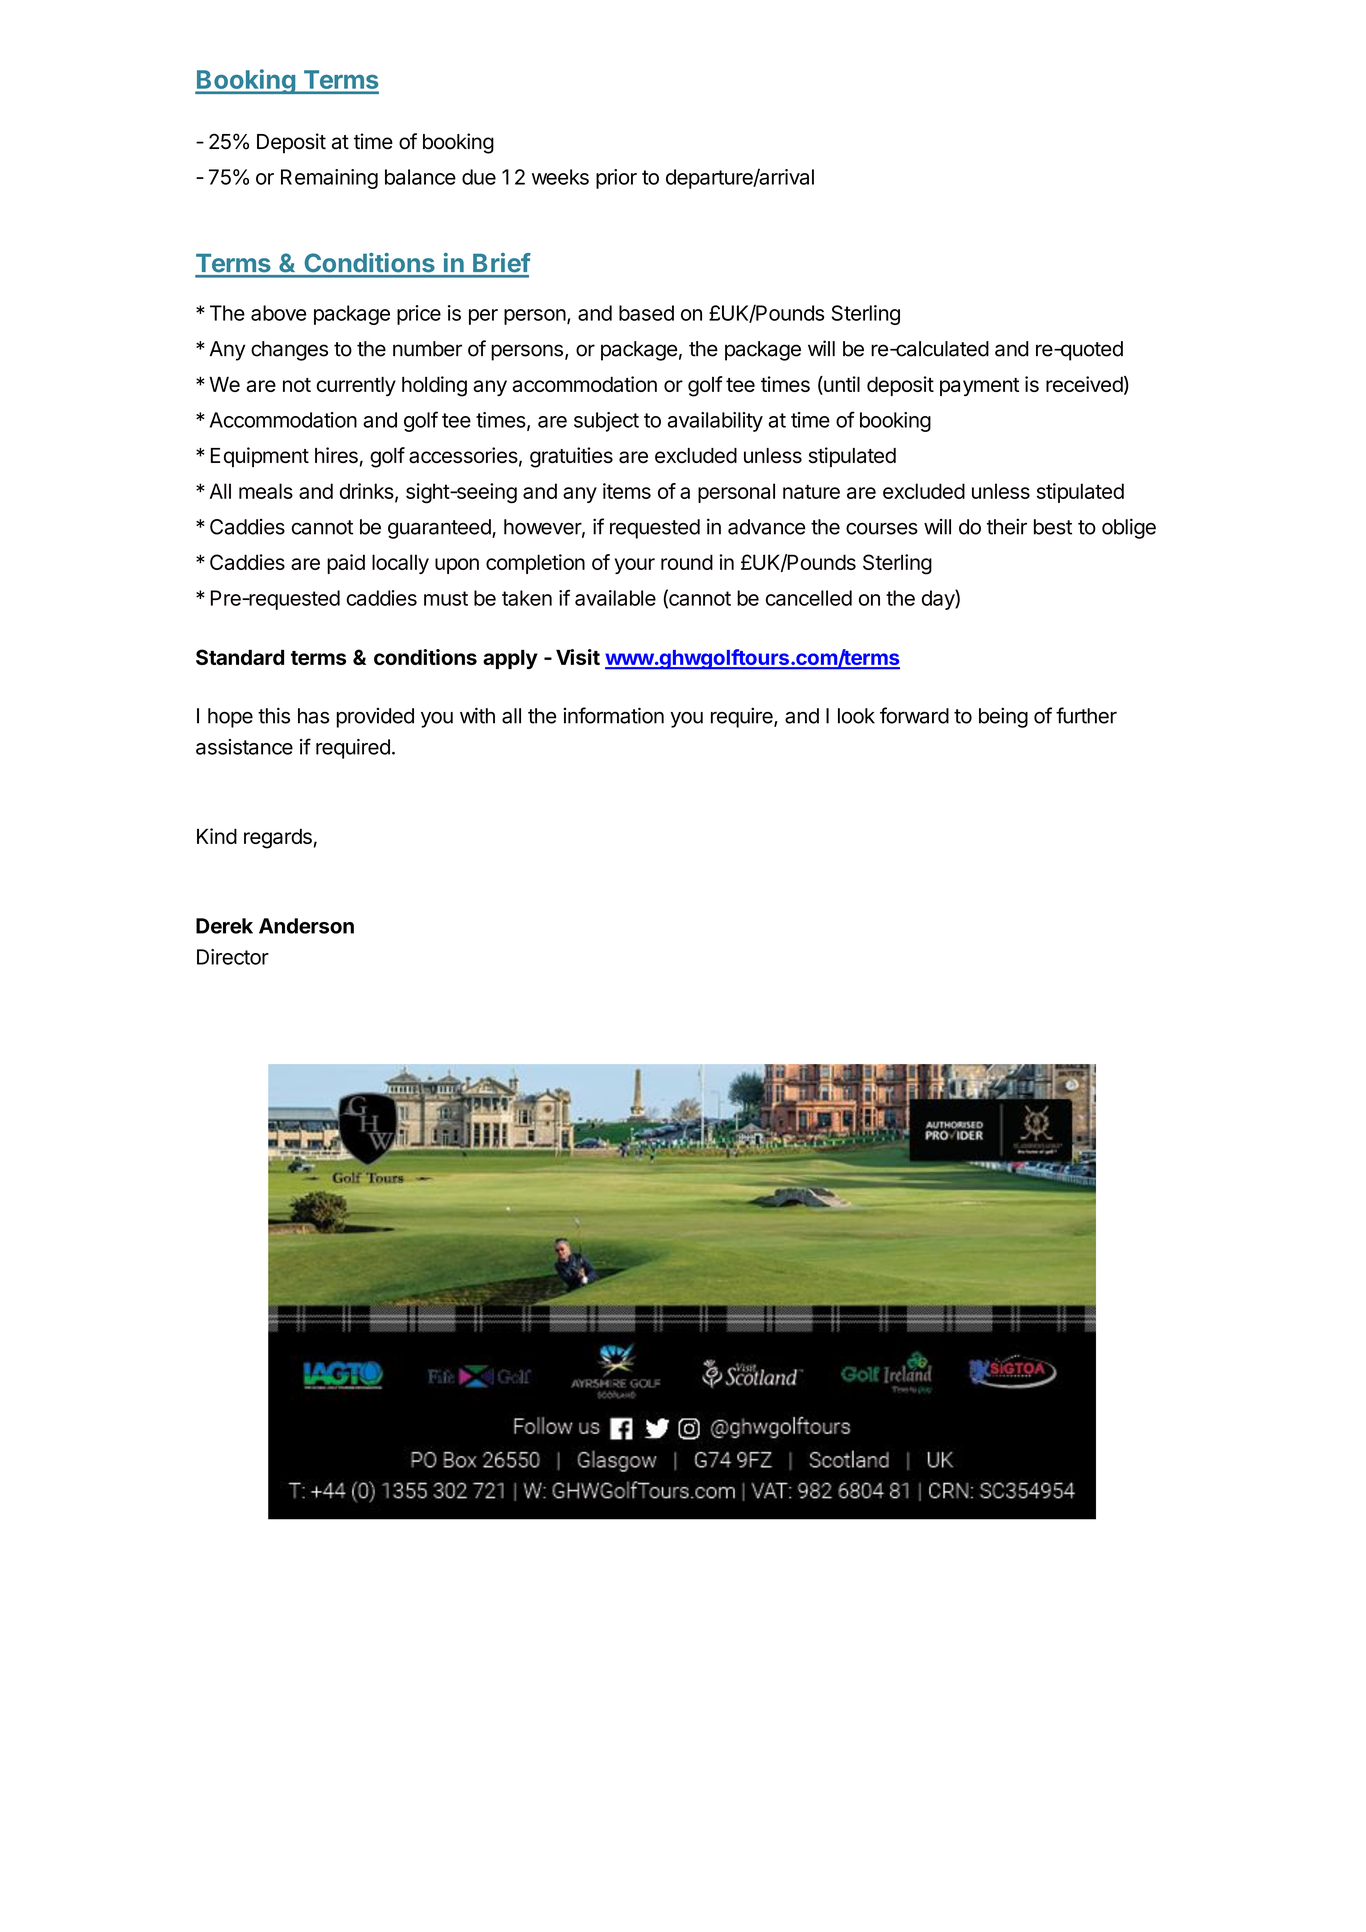 The height and width of the screenshot is (1932, 1366). Describe the element at coordinates (306, 926) in the screenshot. I see `Anderson` at that location.
